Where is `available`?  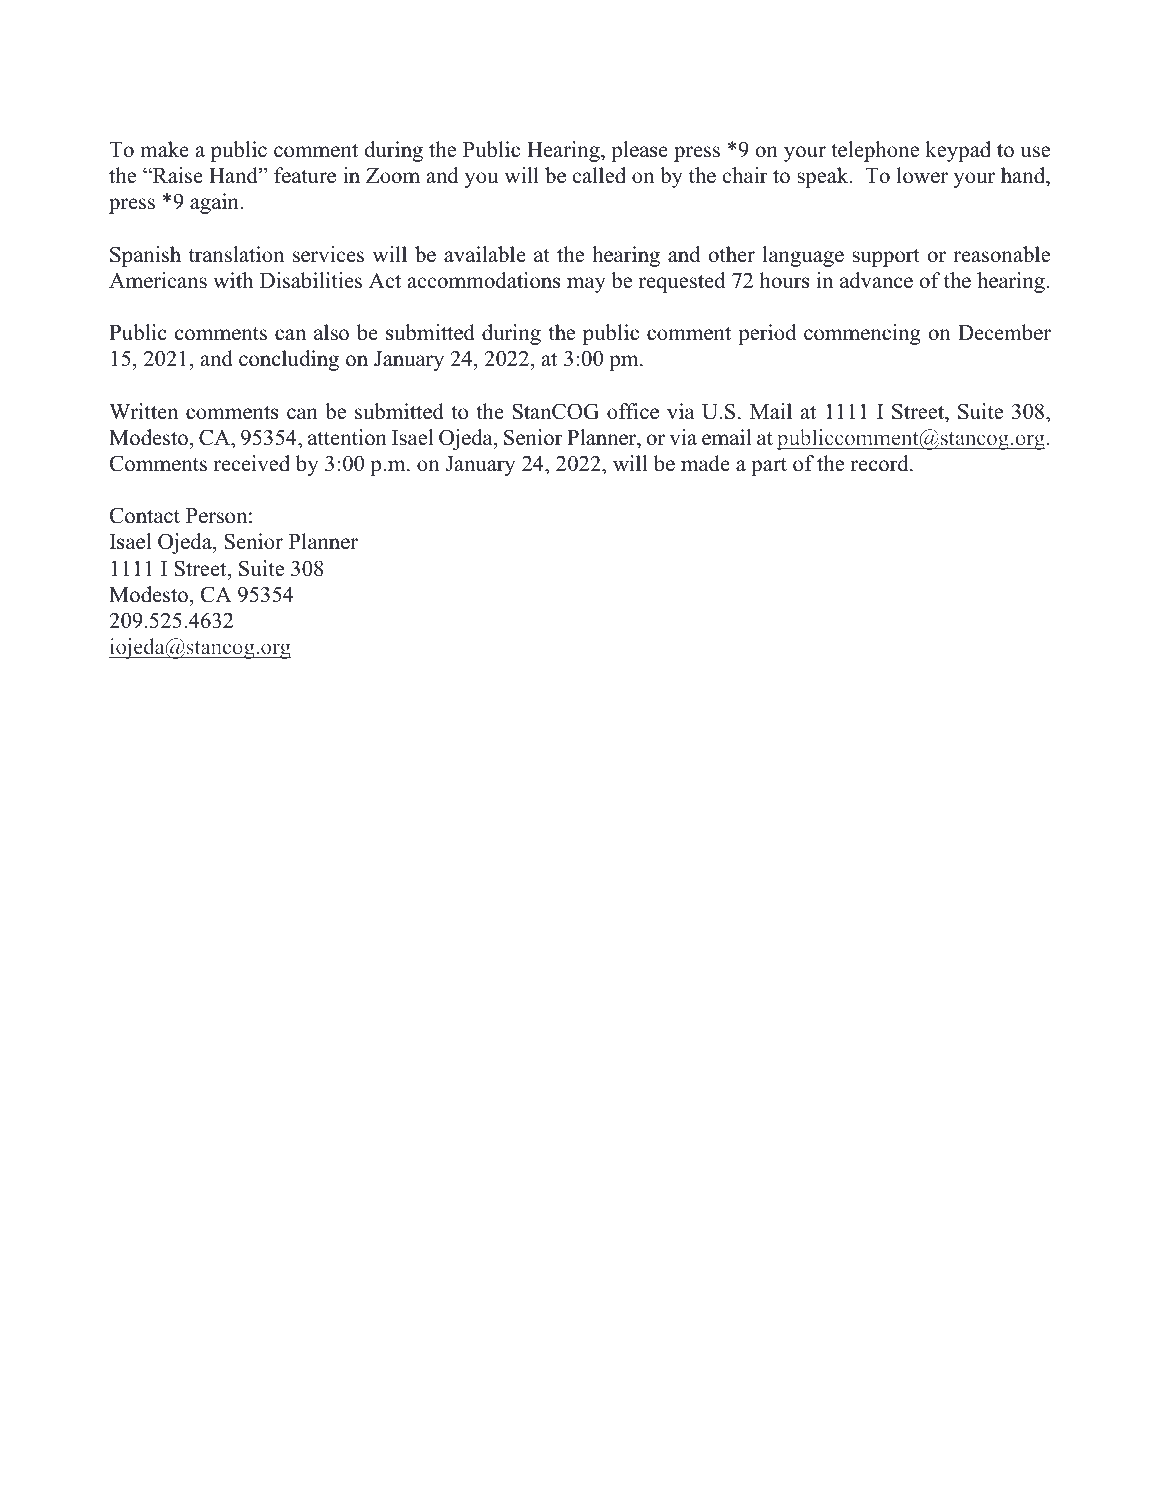 available is located at coordinates (485, 254).
